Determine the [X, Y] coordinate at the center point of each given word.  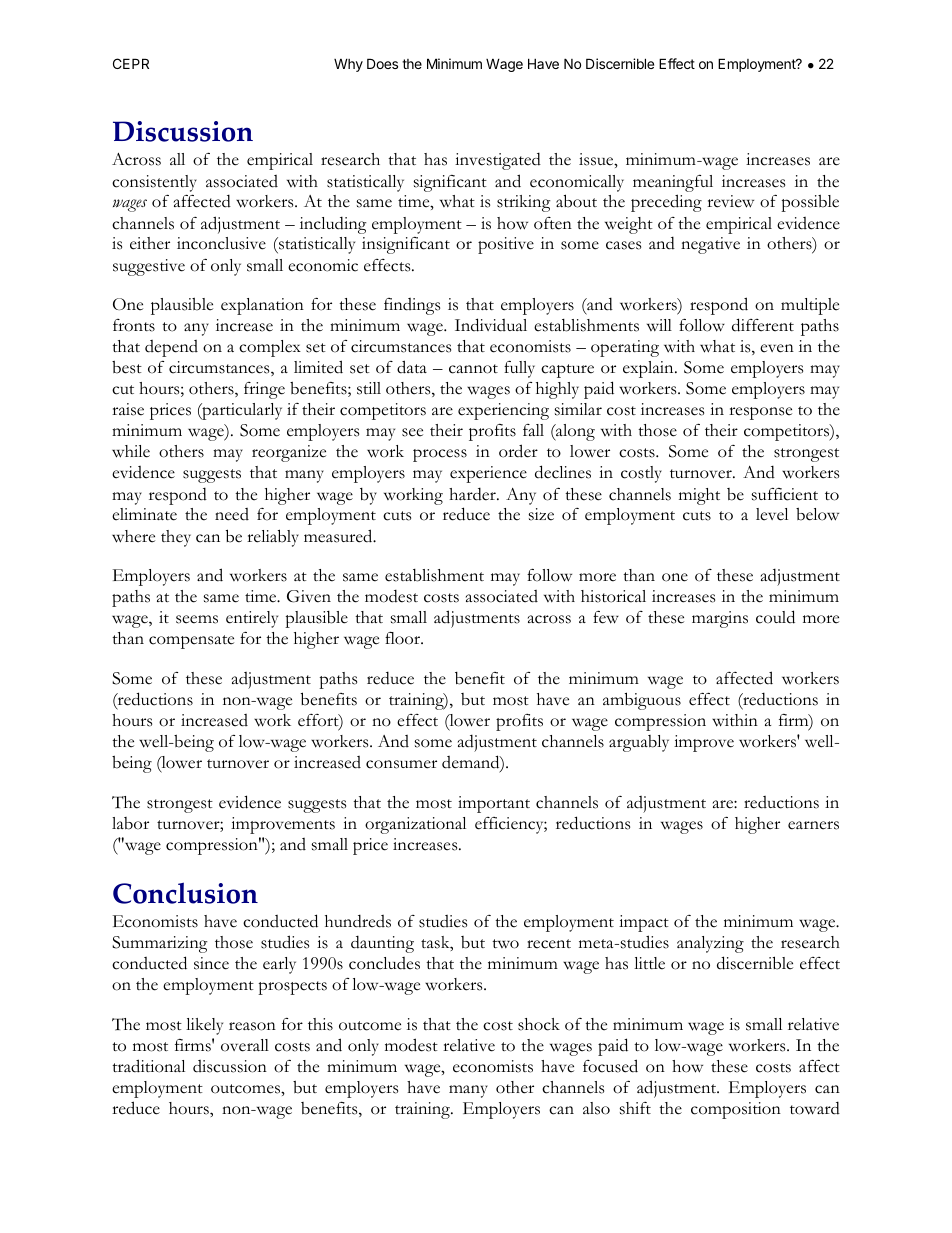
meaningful [673, 183]
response [760, 413]
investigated [498, 161]
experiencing [503, 411]
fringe [264, 390]
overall [245, 1045]
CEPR [131, 63]
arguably [639, 743]
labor [130, 823]
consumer [401, 764]
